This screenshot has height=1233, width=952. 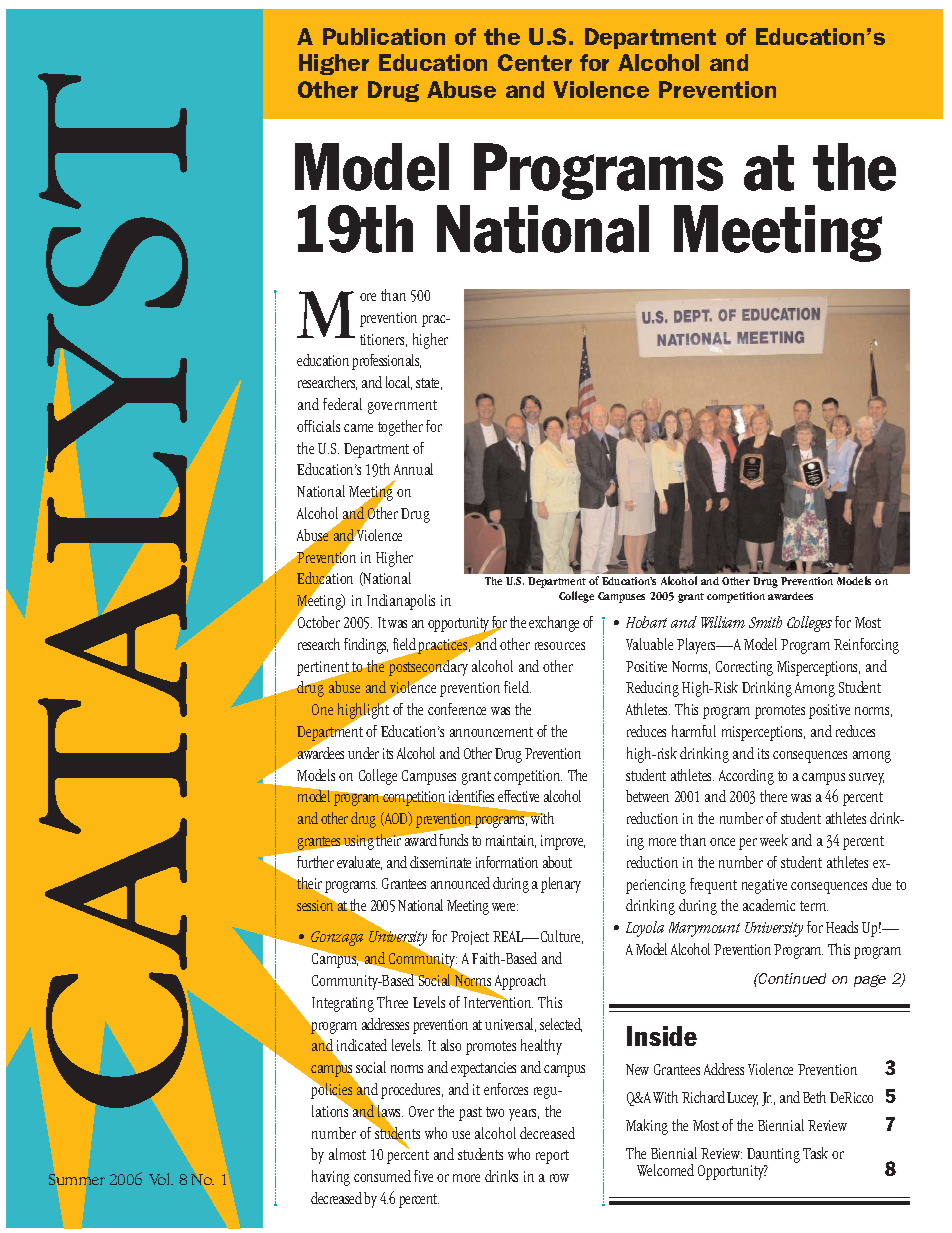 What do you see at coordinates (535, 62) in the screenshot?
I see `Center` at bounding box center [535, 62].
